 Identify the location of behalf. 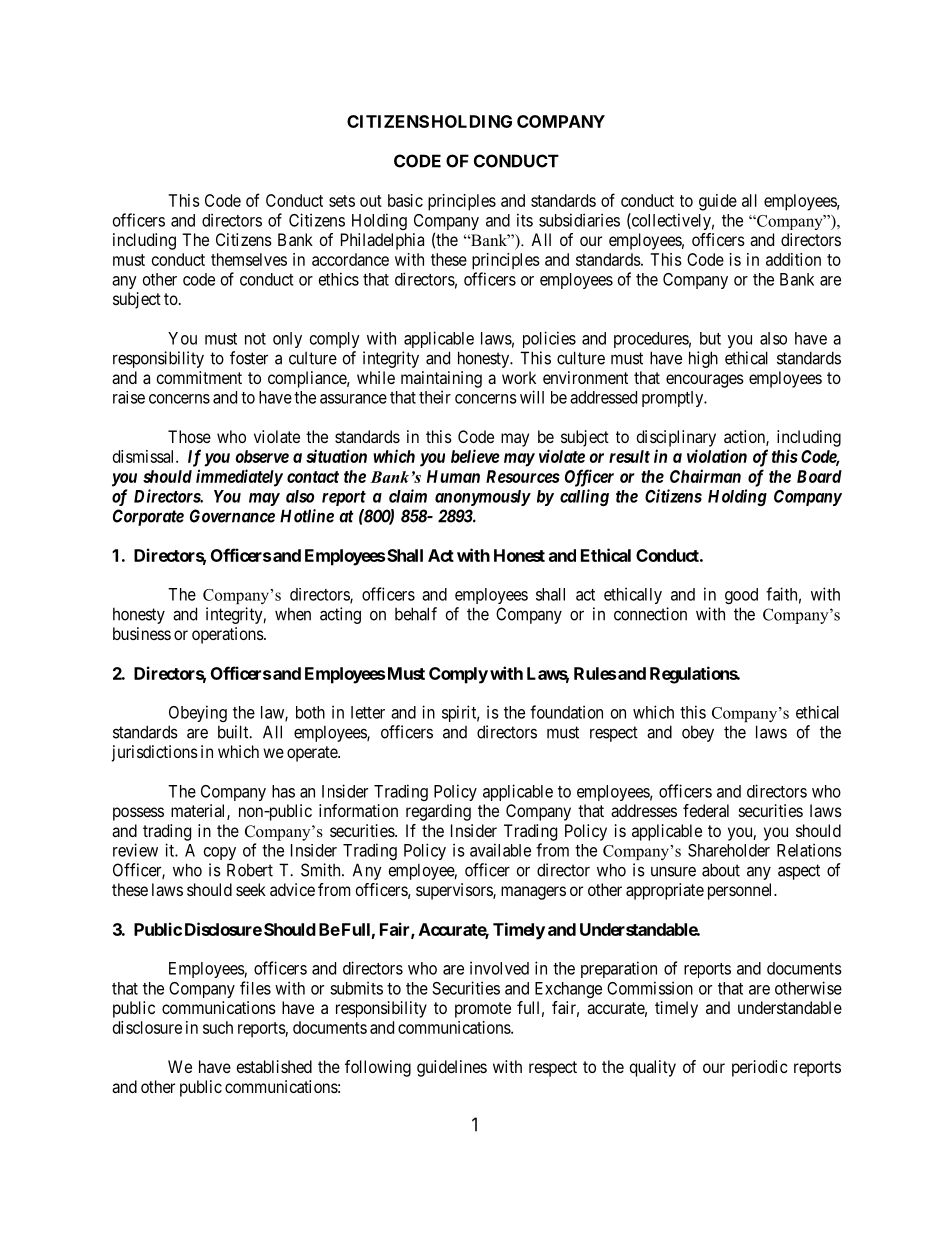
(416, 614).
